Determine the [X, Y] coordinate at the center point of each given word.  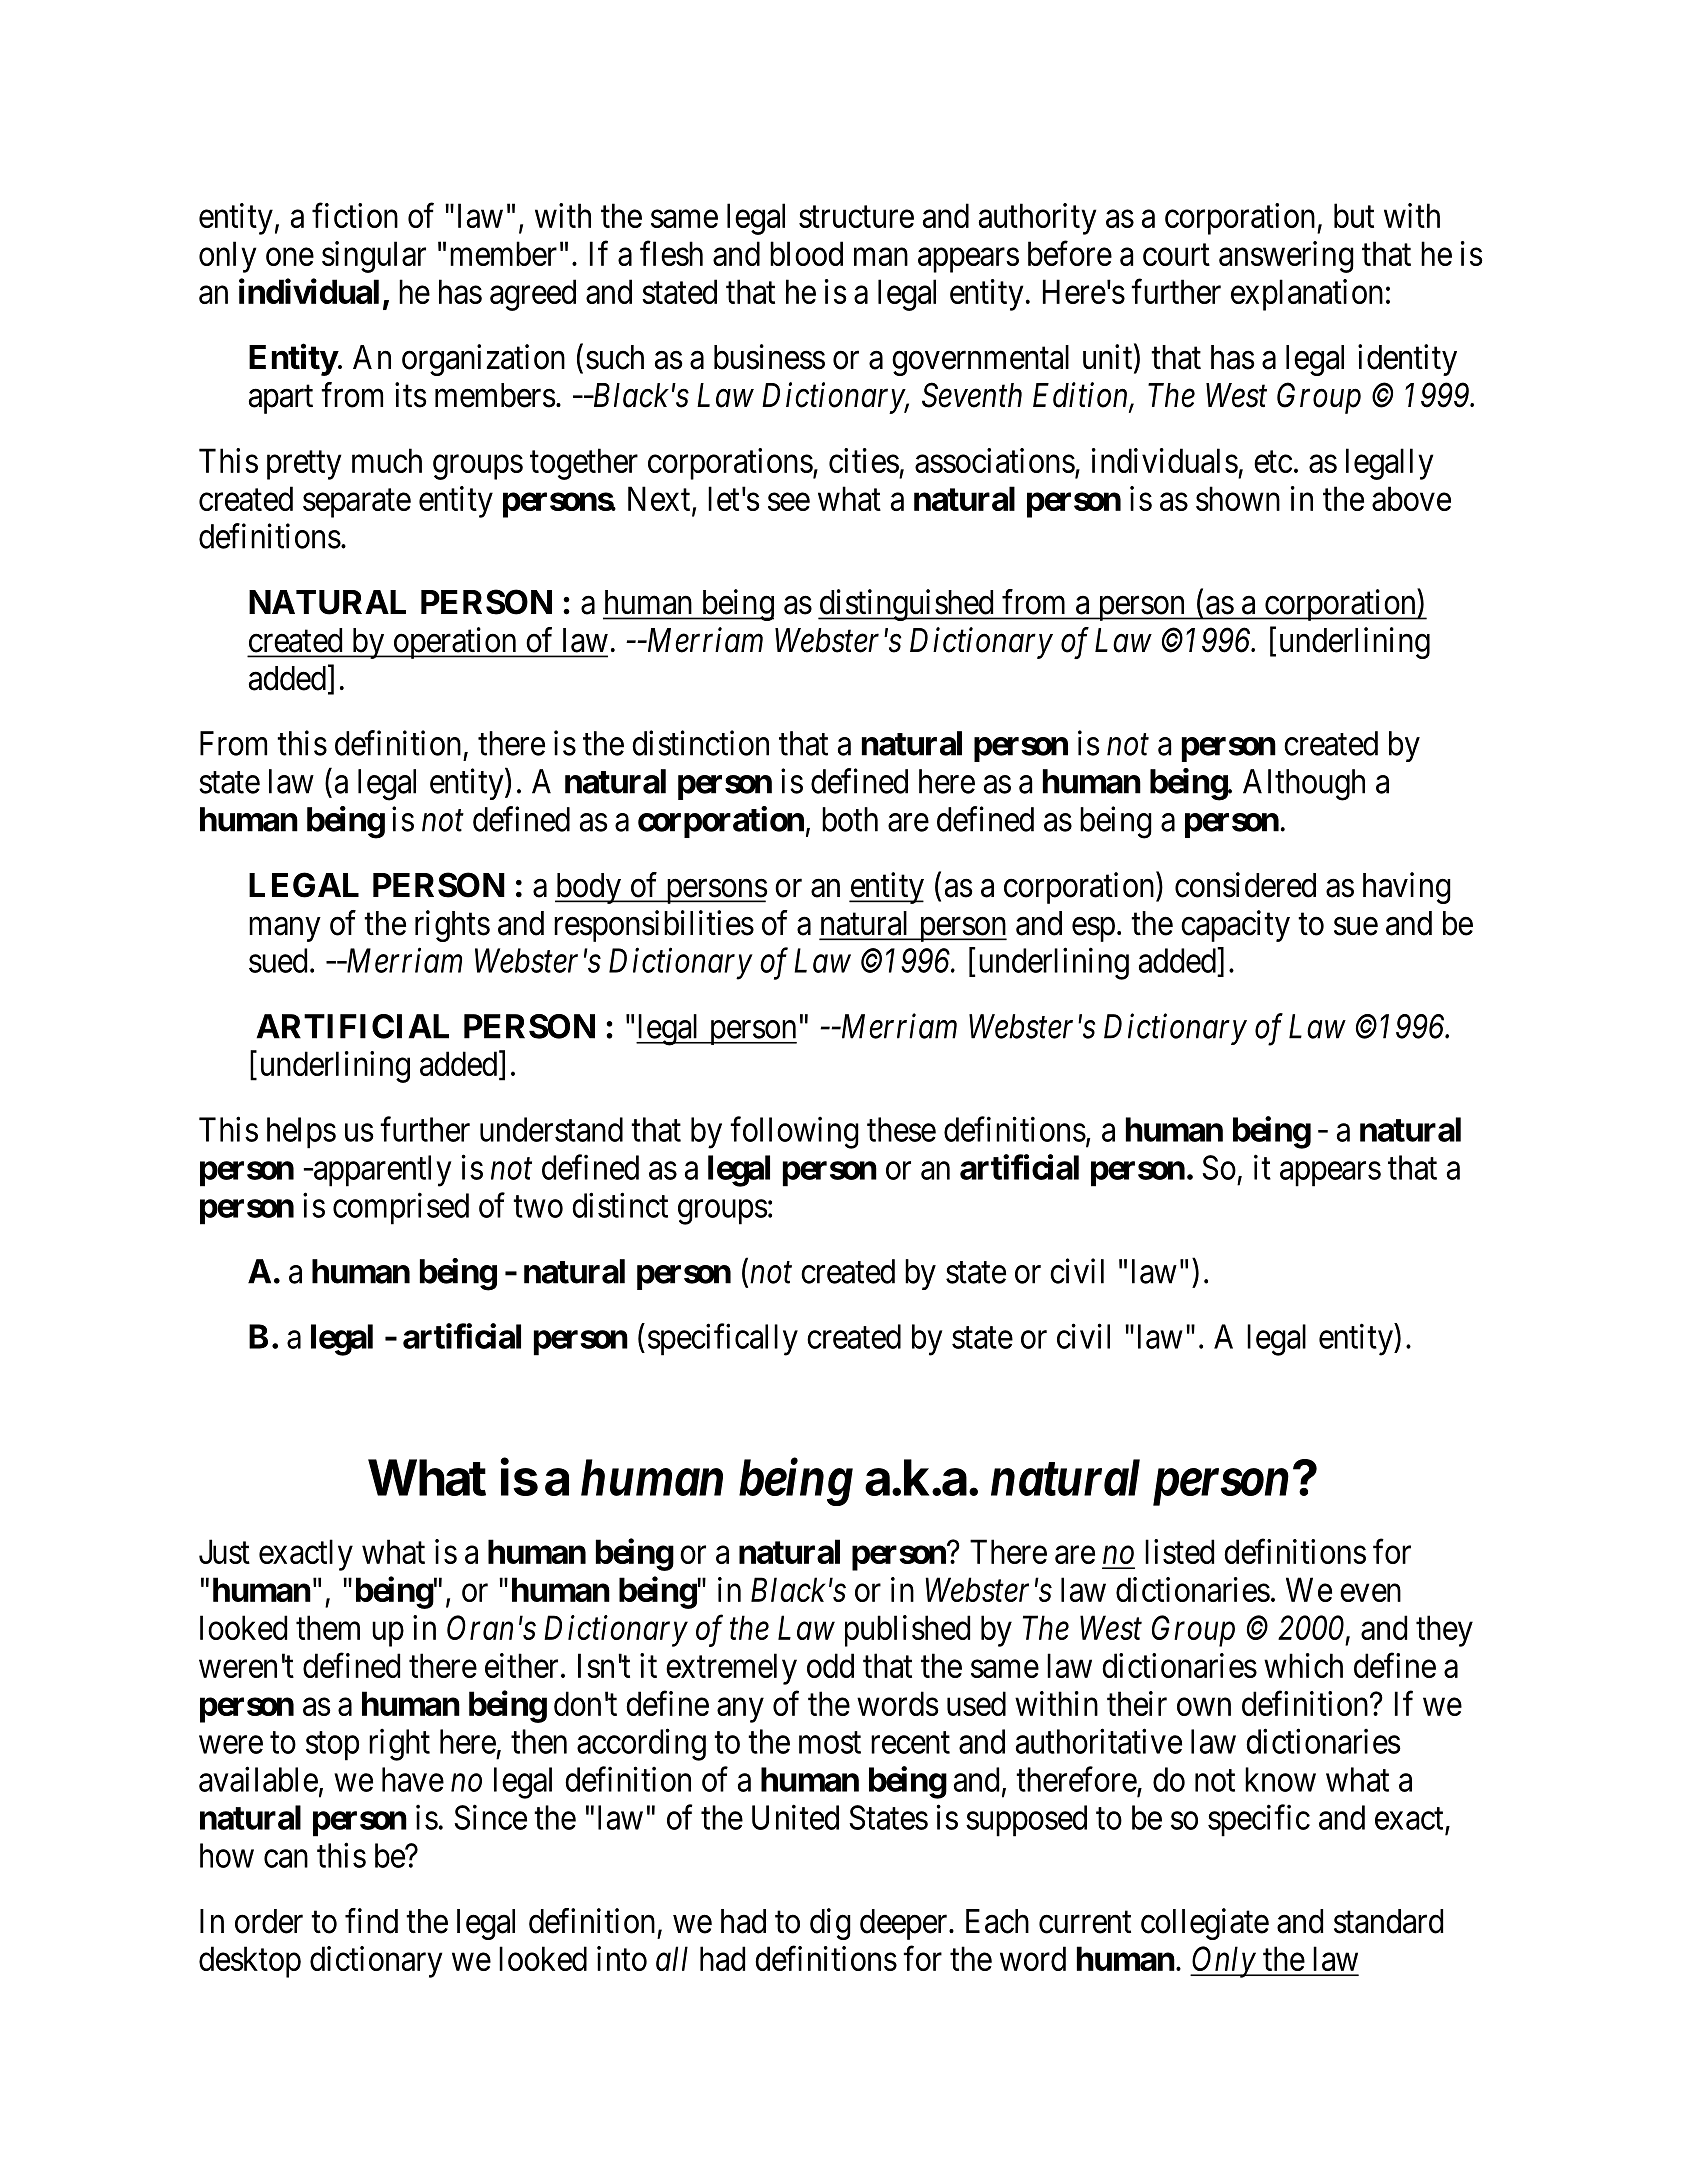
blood [806, 253]
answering [1286, 257]
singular [374, 257]
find [371, 1921]
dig [830, 1924]
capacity [1235, 926]
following [794, 1133]
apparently [381, 1171]
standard [1388, 1921]
